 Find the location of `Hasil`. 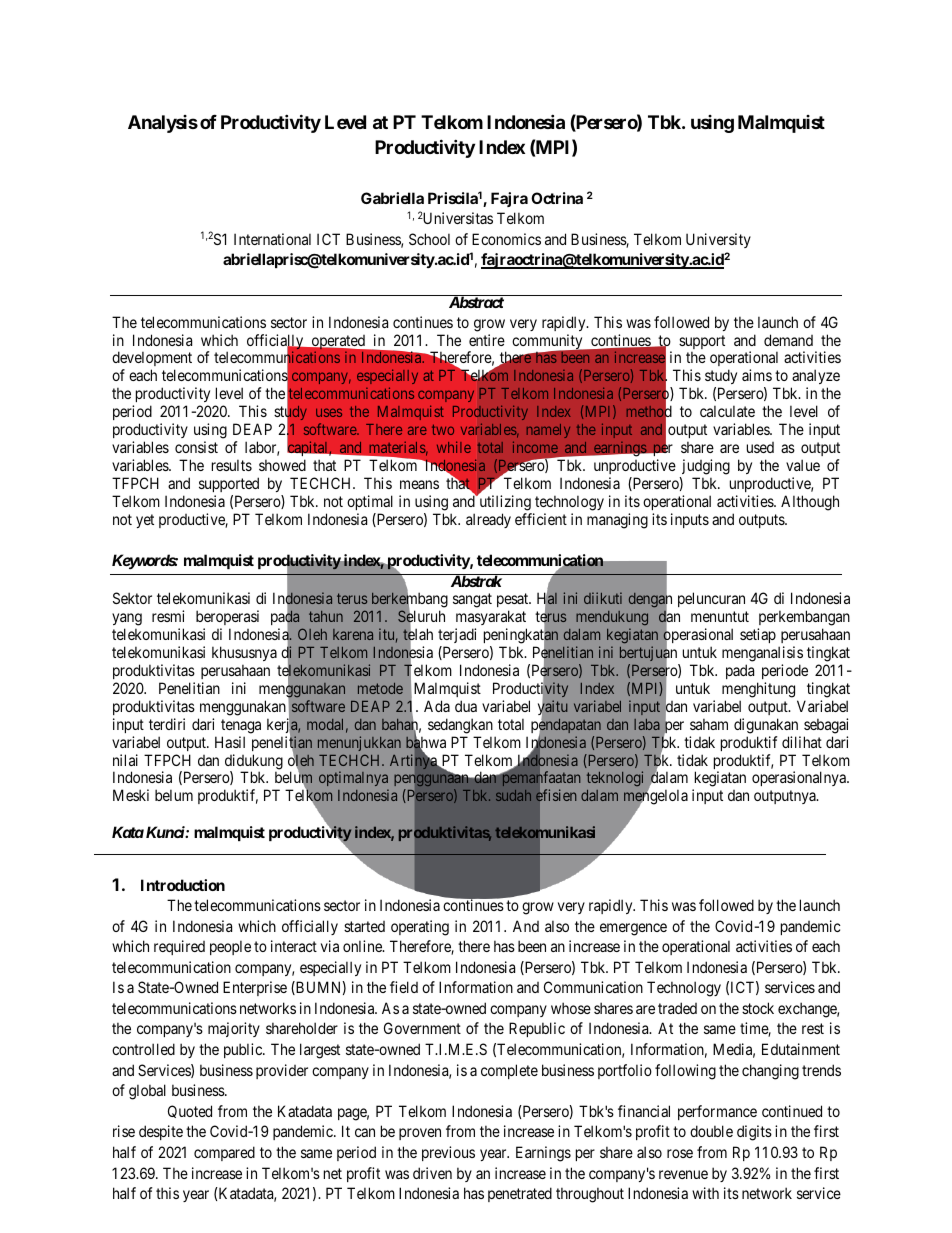

Hasil is located at coordinates (230, 742).
